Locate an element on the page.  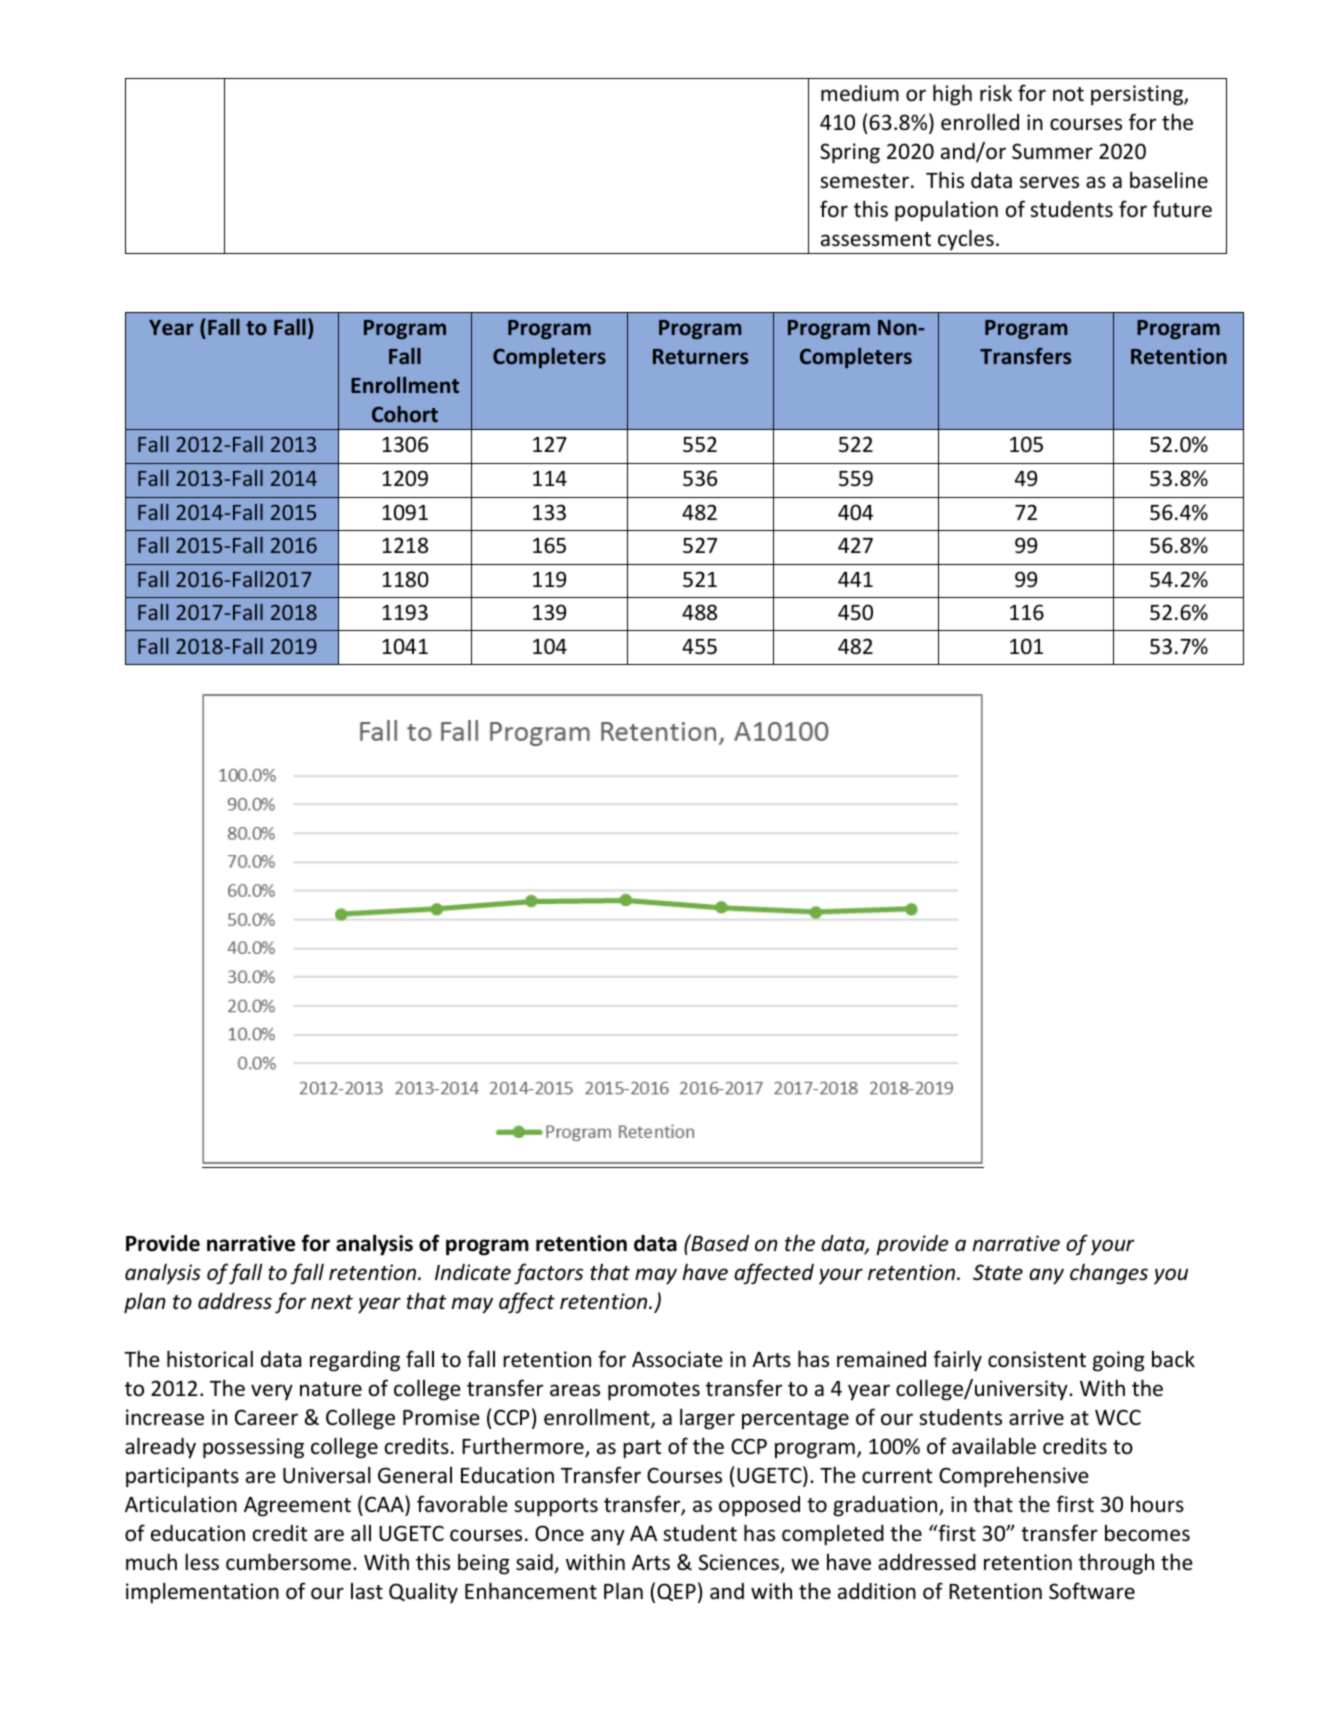
cumbersome is located at coordinates (288, 1562).
